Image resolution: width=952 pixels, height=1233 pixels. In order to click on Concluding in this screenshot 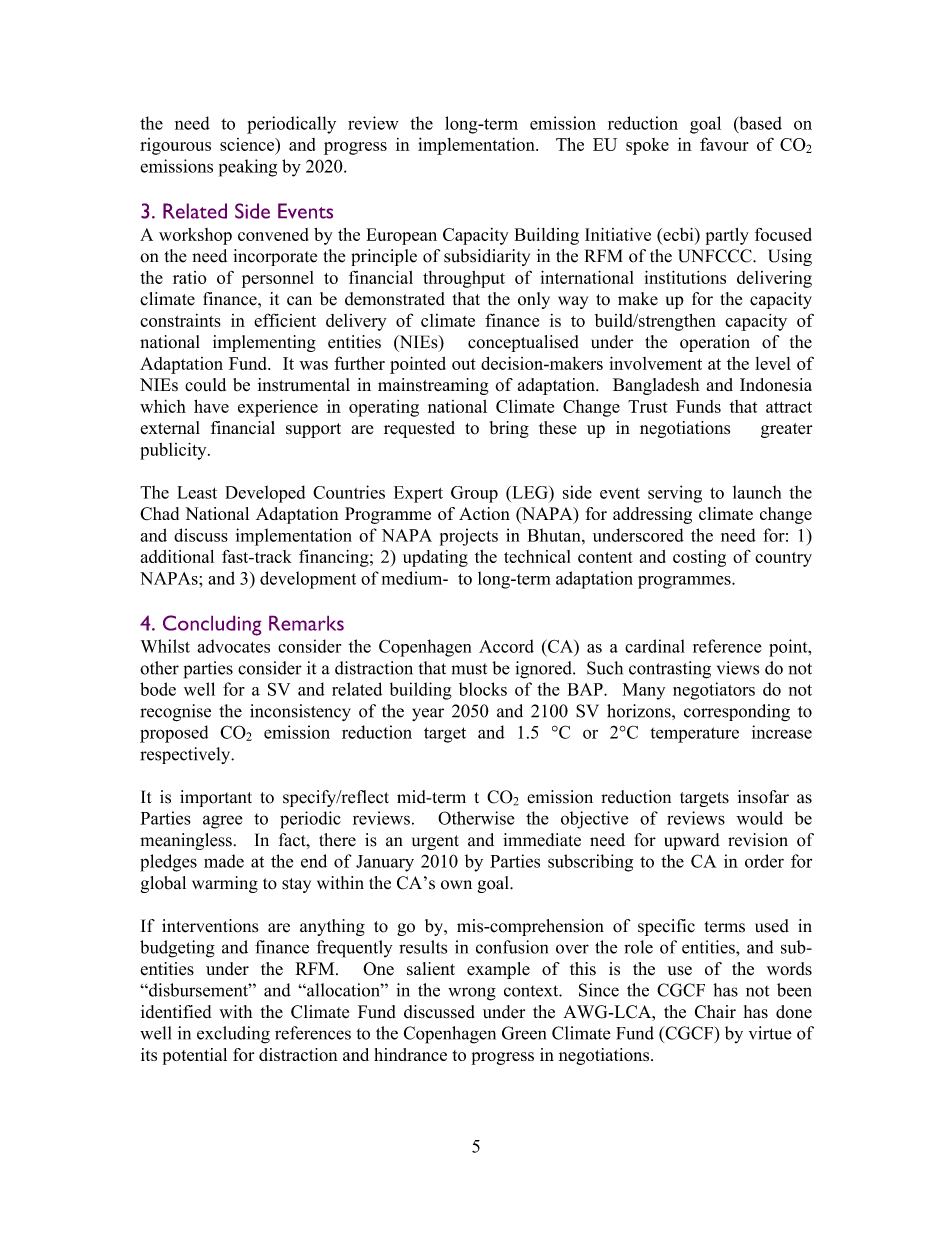, I will do `click(212, 625)`.
